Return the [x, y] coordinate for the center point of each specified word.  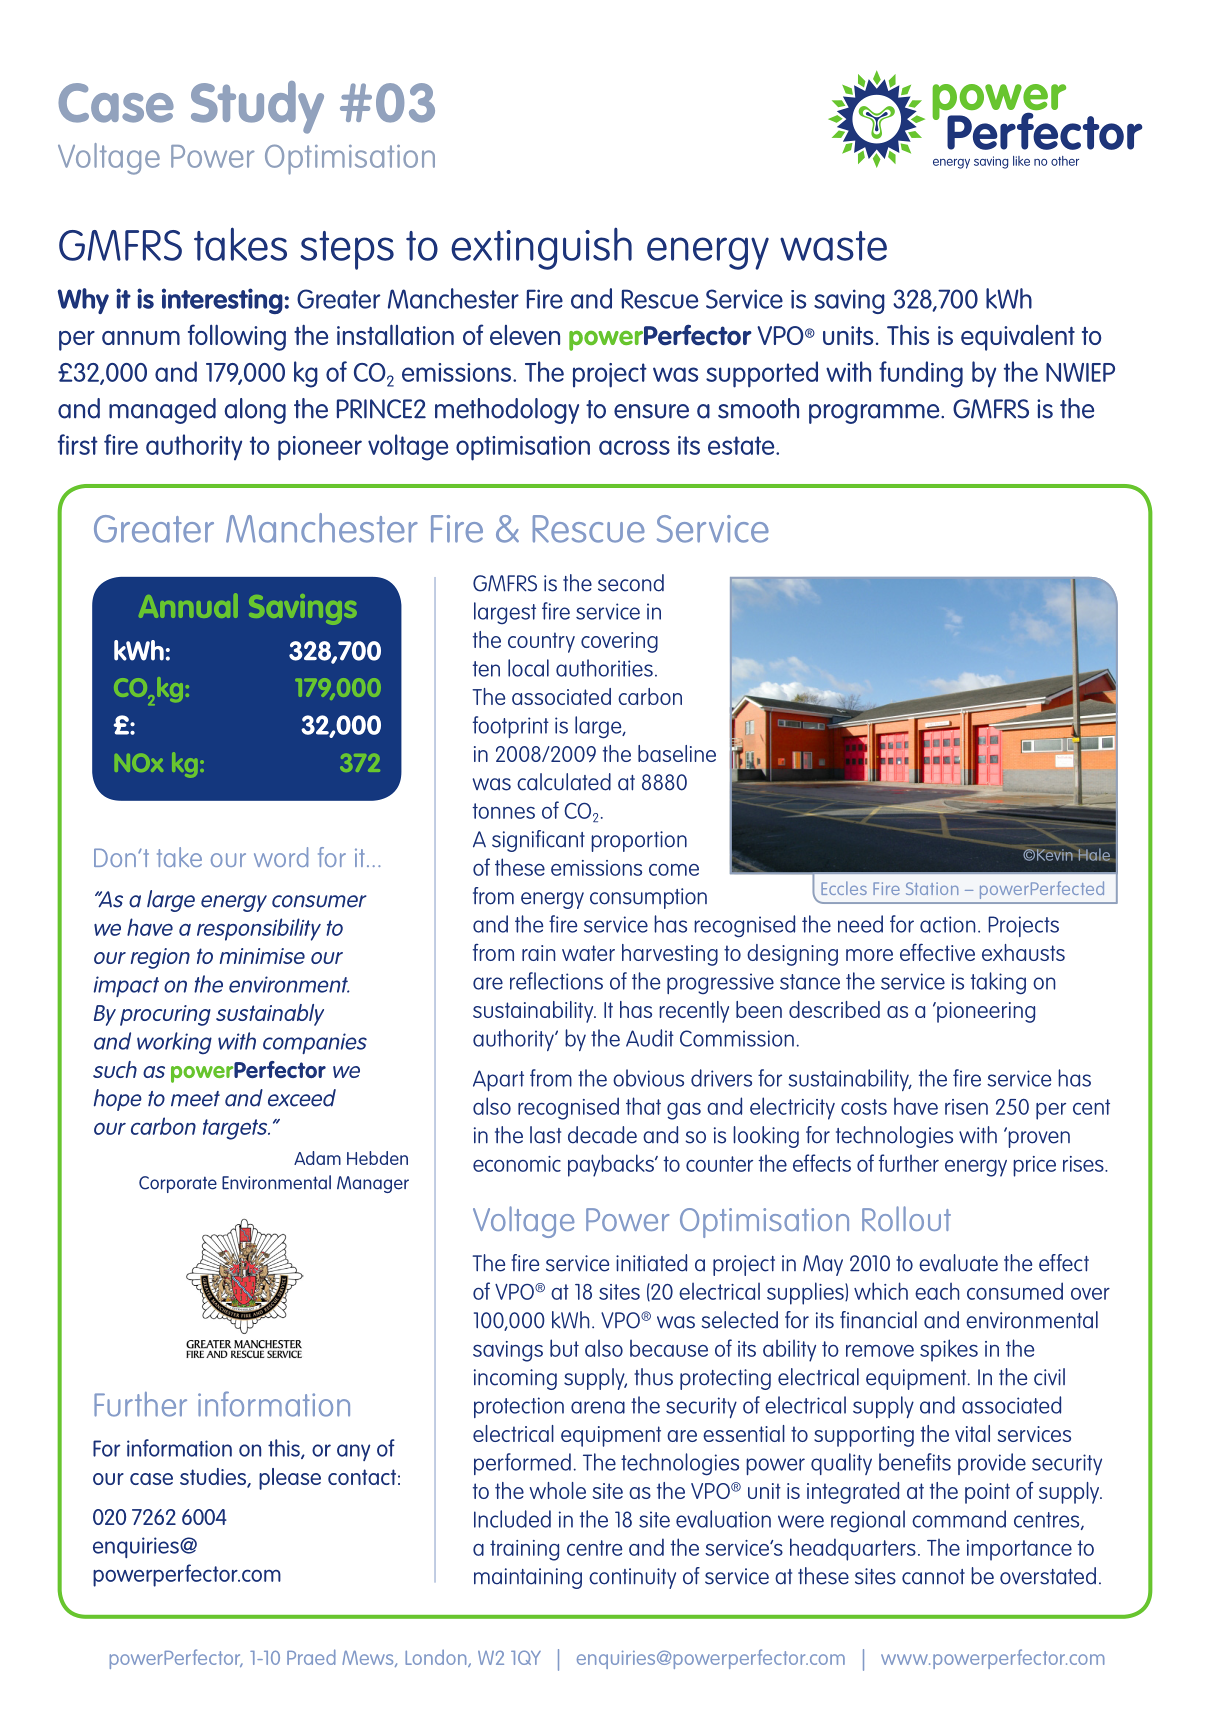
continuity [632, 1578]
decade [602, 1135]
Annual [188, 606]
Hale [1094, 854]
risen [966, 1107]
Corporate [178, 1184]
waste [833, 246]
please [290, 1479]
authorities [604, 668]
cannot [933, 1577]
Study [257, 107]
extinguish [541, 248]
